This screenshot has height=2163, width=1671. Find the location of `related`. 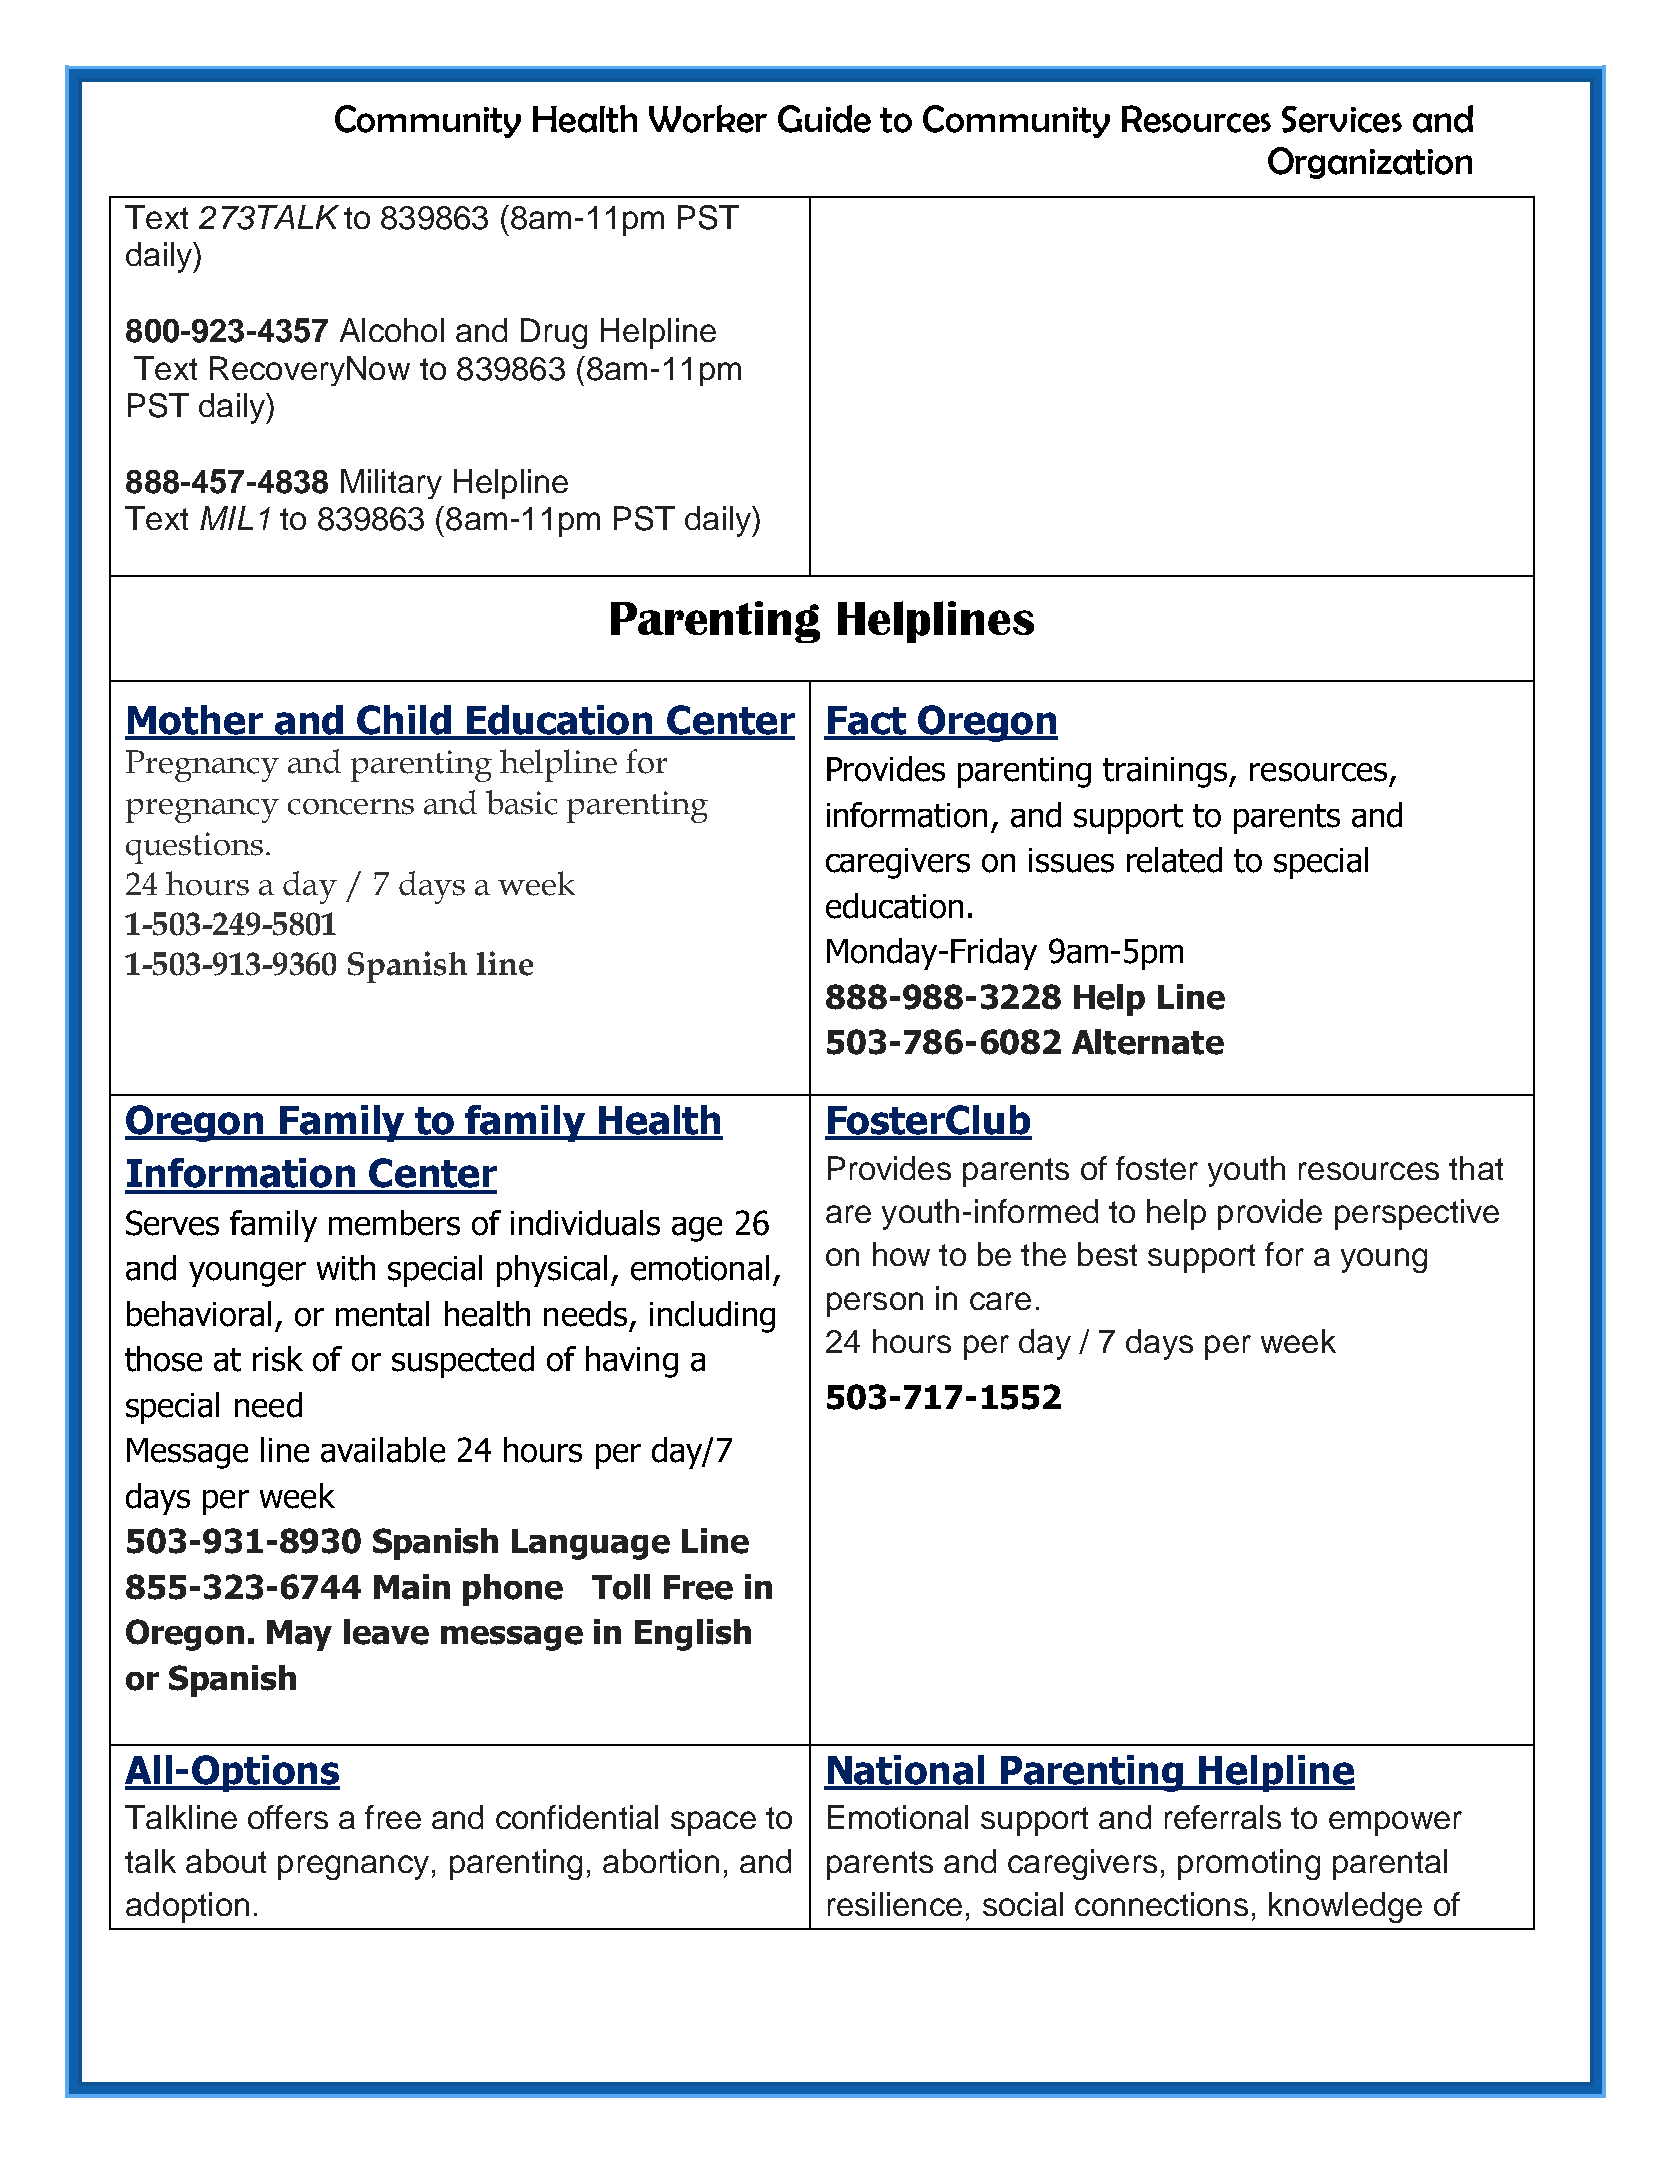

related is located at coordinates (1174, 860).
